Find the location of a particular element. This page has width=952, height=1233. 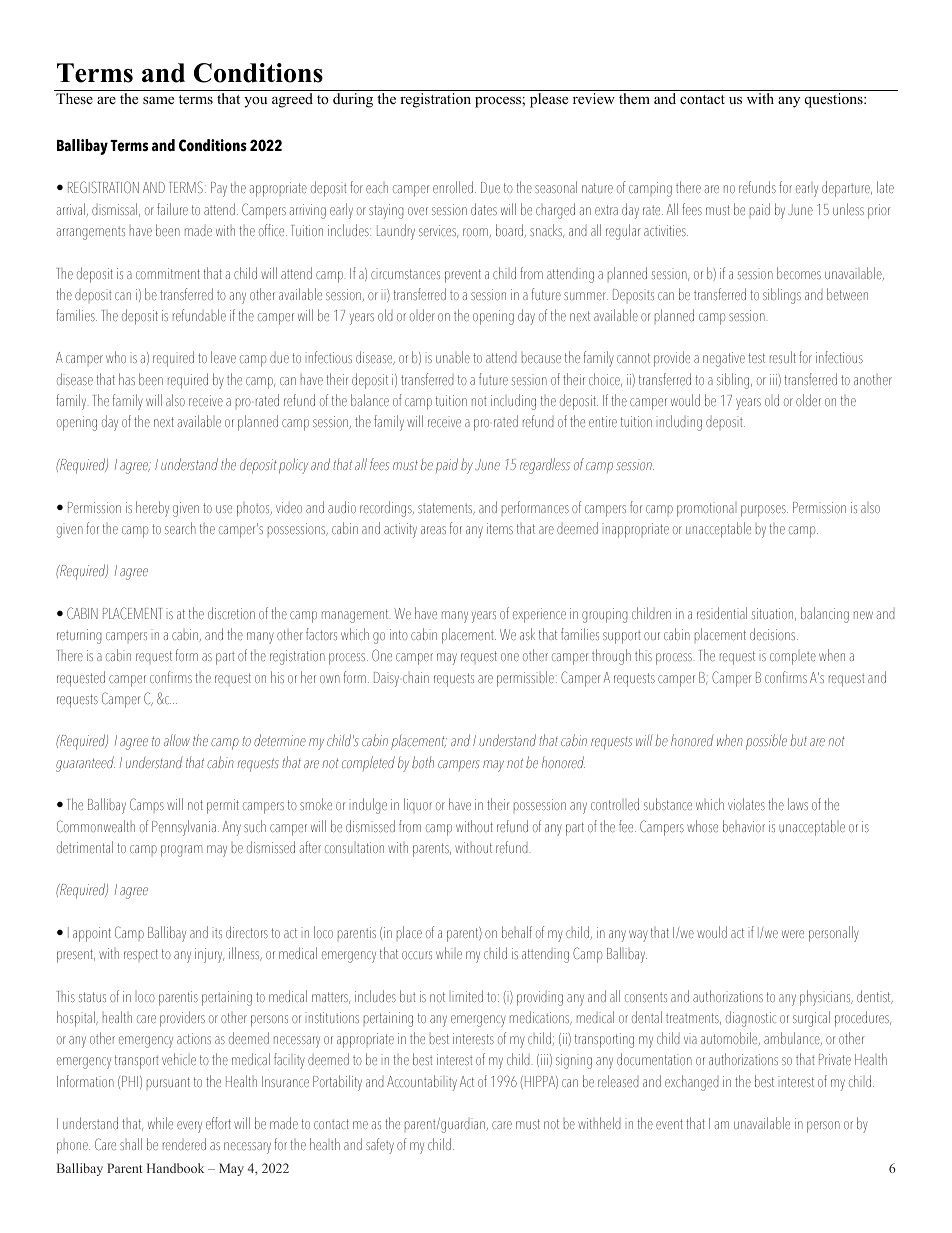

were is located at coordinates (793, 934).
